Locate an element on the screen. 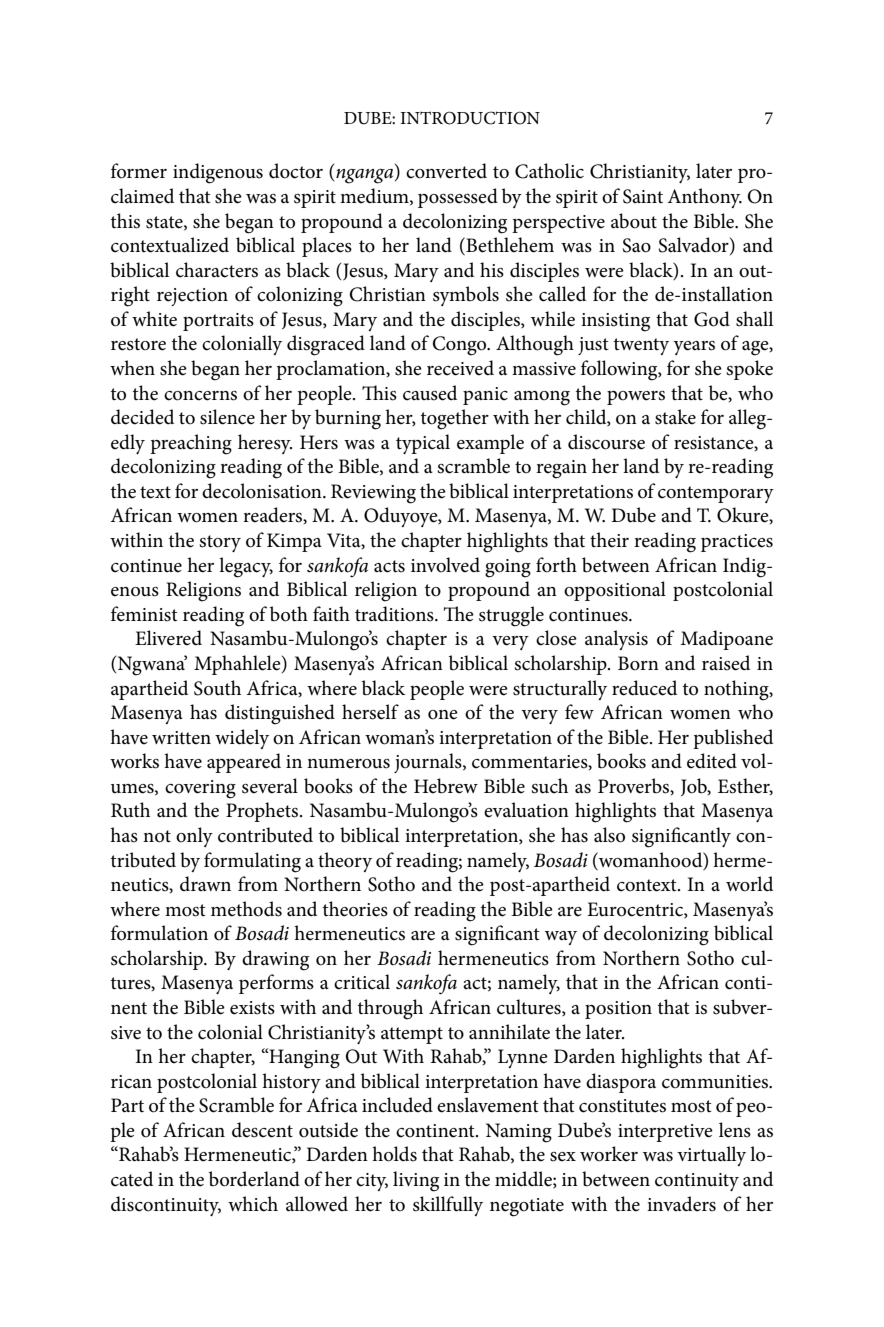 This screenshot has width=884, height=1327. converted is located at coordinates (446, 171).
